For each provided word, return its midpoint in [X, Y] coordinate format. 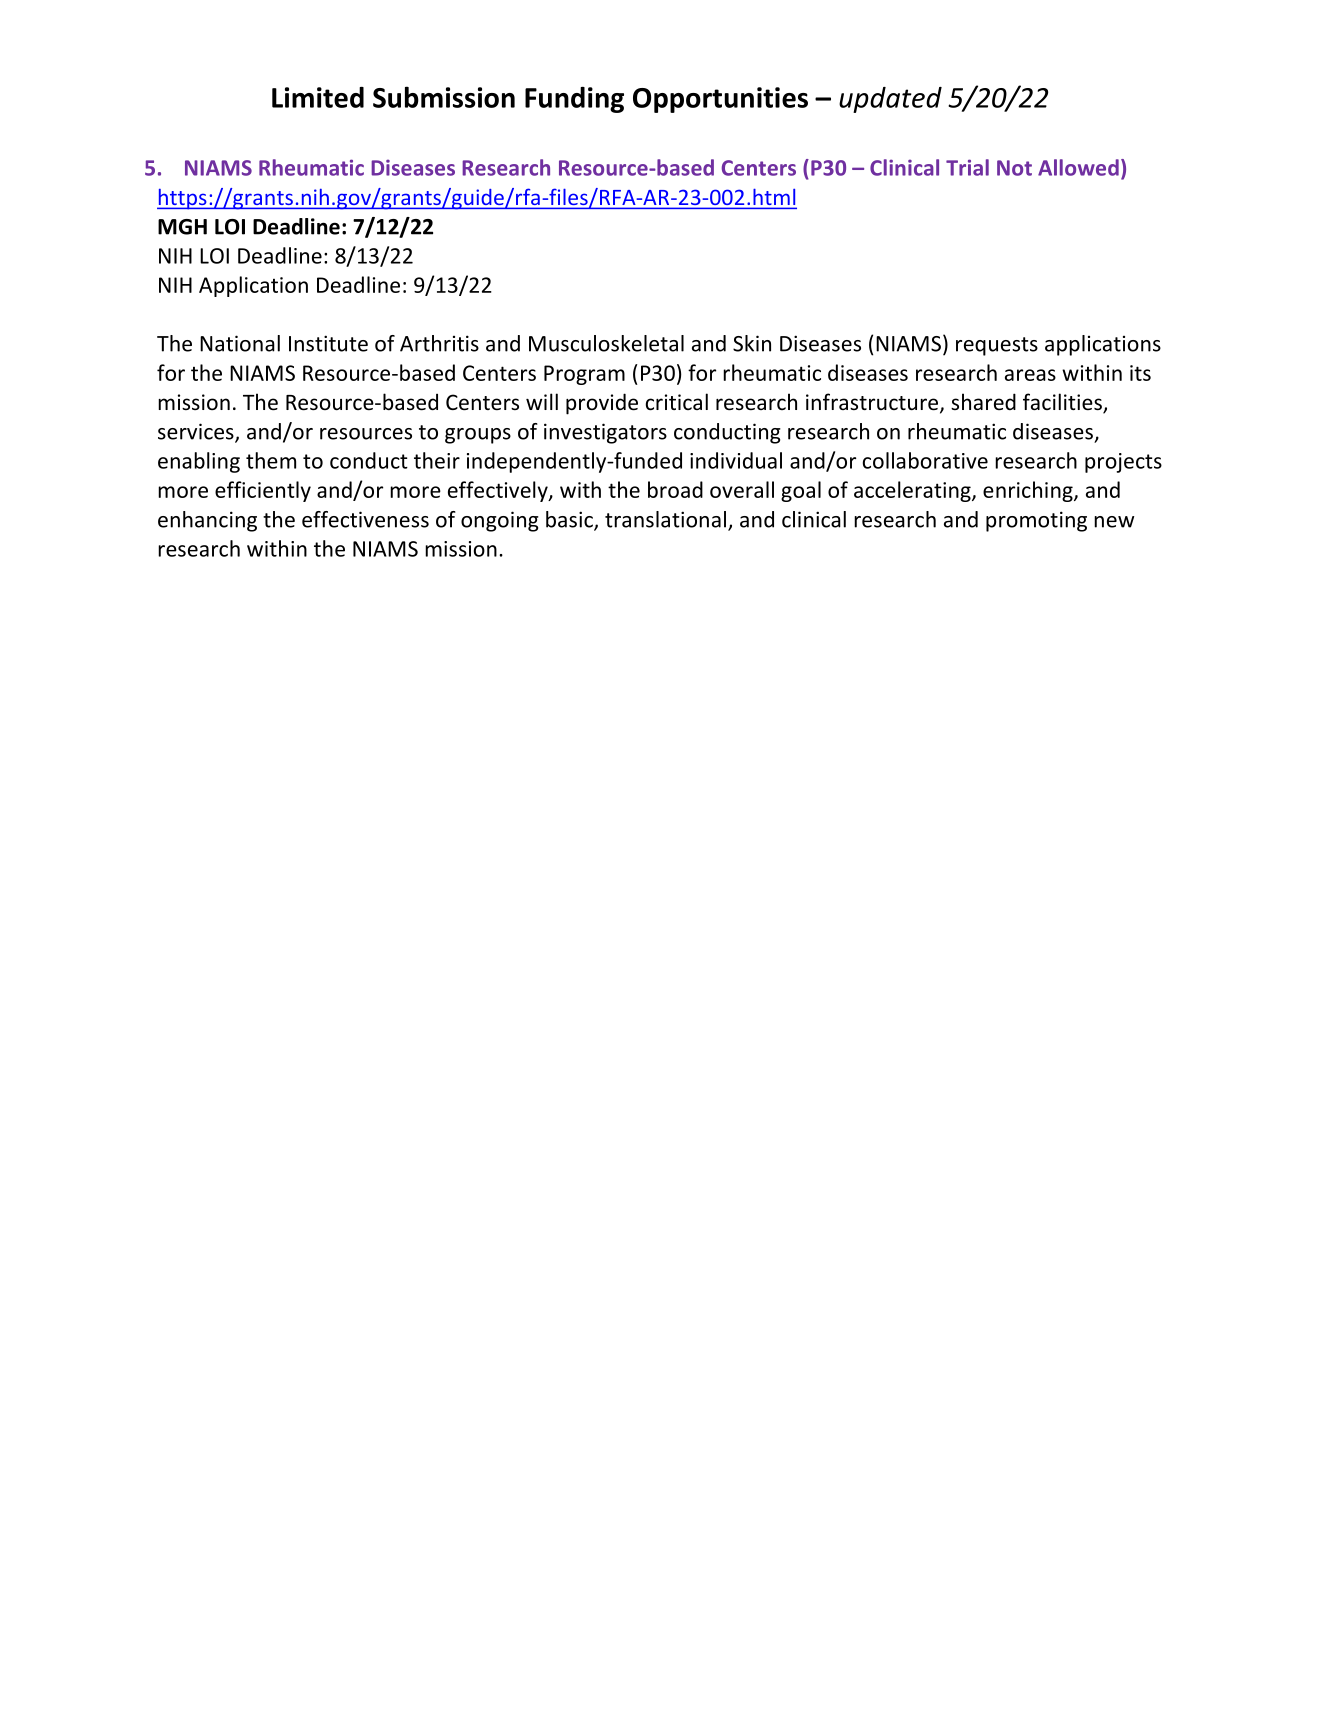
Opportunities [720, 100]
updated [890, 100]
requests [997, 346]
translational [665, 519]
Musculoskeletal [606, 343]
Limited [318, 97]
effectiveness [365, 519]
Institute [328, 343]
